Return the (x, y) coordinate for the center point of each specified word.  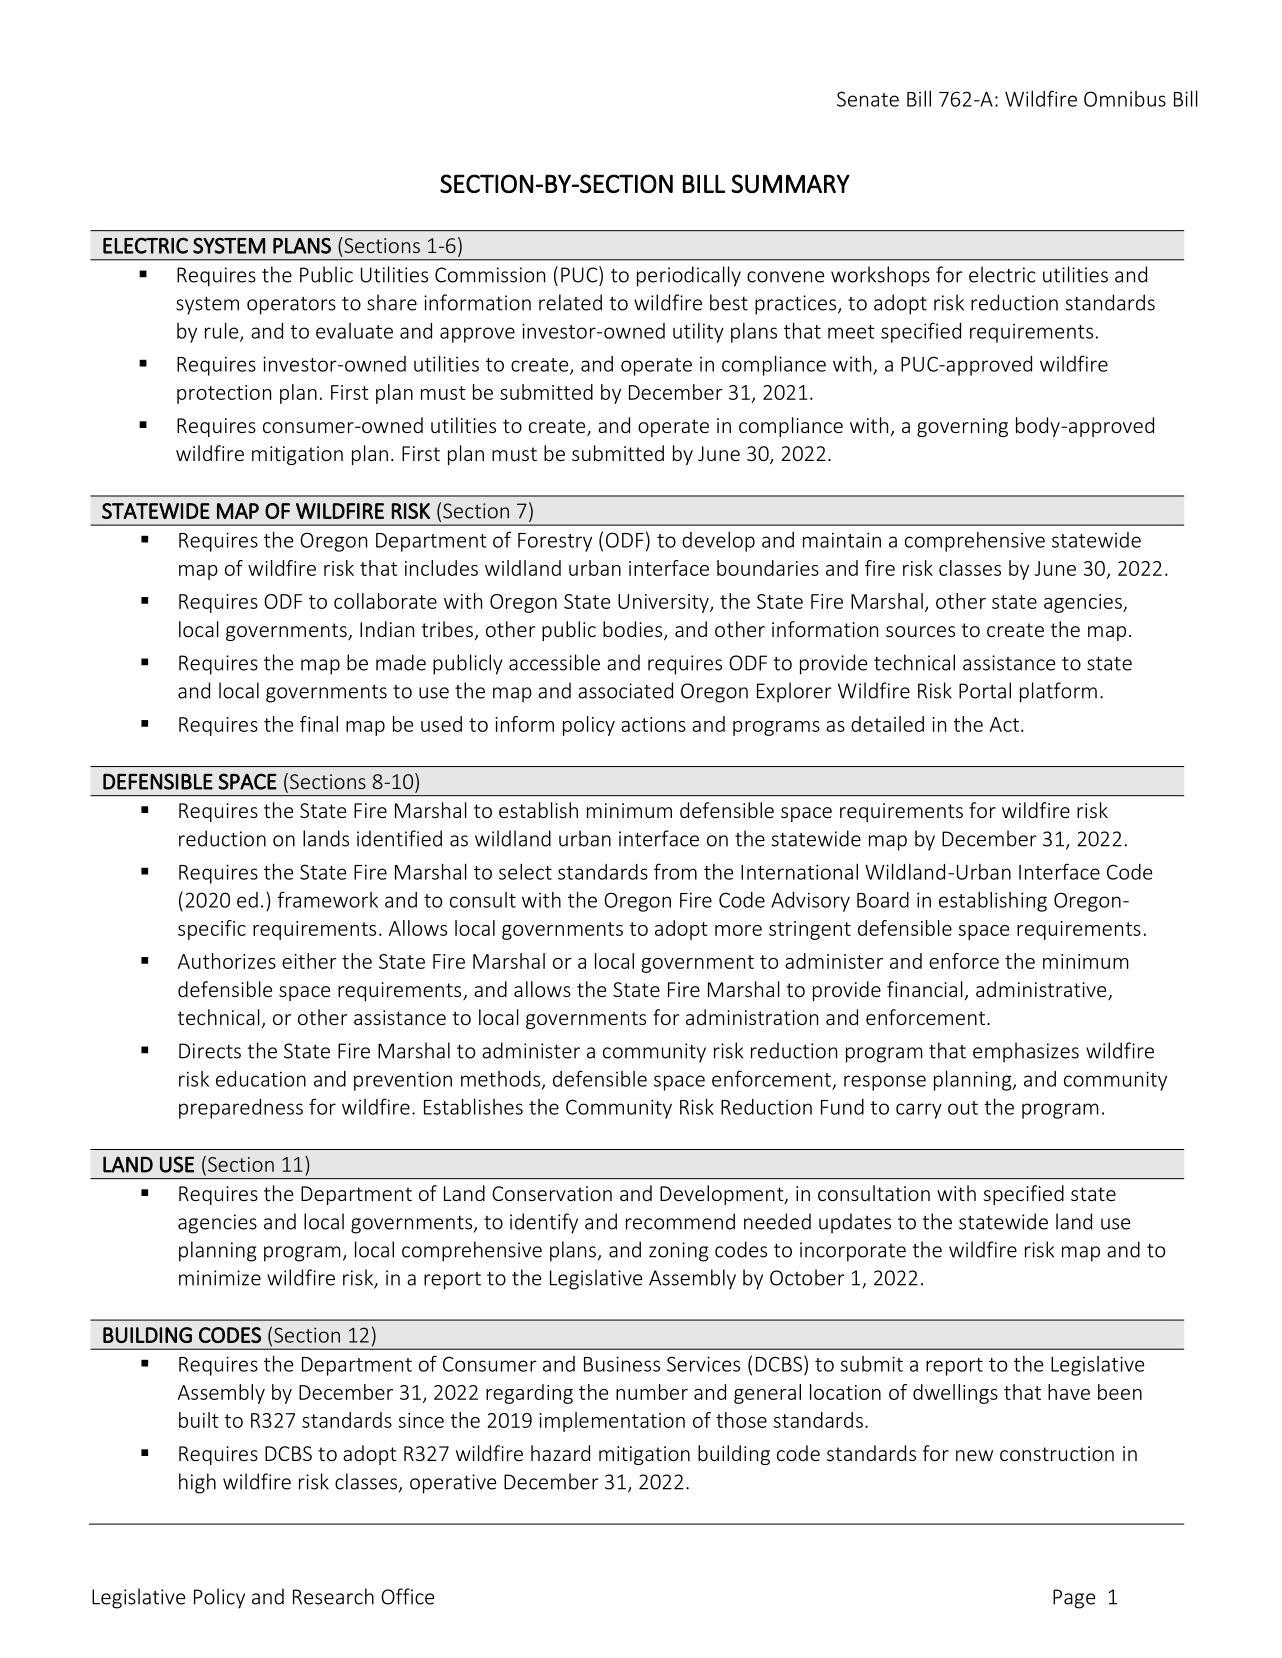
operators (291, 306)
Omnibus (1125, 99)
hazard (560, 1453)
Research (333, 1596)
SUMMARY (790, 183)
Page (1074, 1599)
